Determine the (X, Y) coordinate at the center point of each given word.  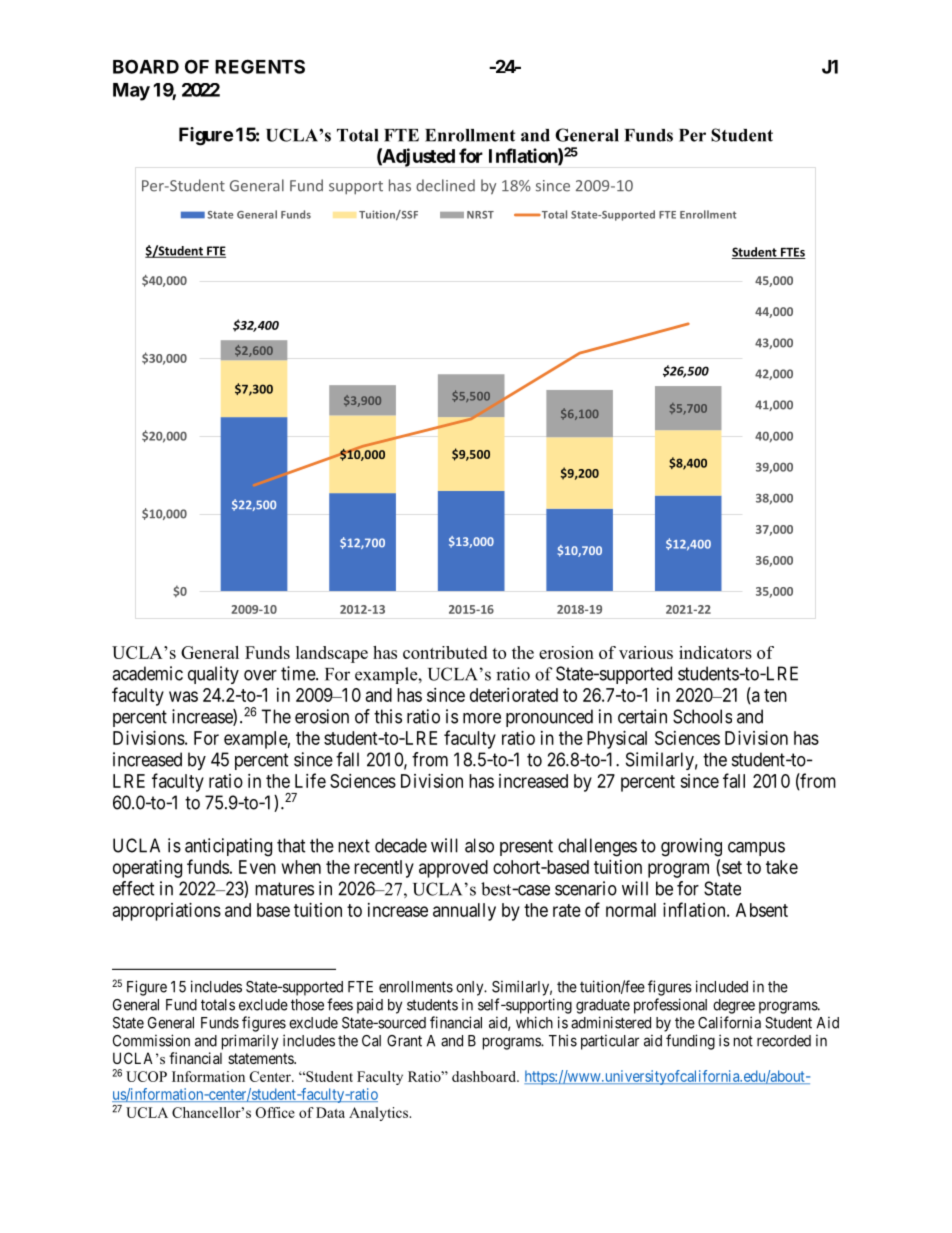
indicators (715, 652)
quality (213, 675)
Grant (404, 1041)
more (482, 718)
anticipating (228, 847)
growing (691, 847)
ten (775, 695)
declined (445, 185)
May (131, 92)
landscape (332, 654)
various (646, 652)
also (479, 845)
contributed (445, 652)
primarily (250, 1042)
